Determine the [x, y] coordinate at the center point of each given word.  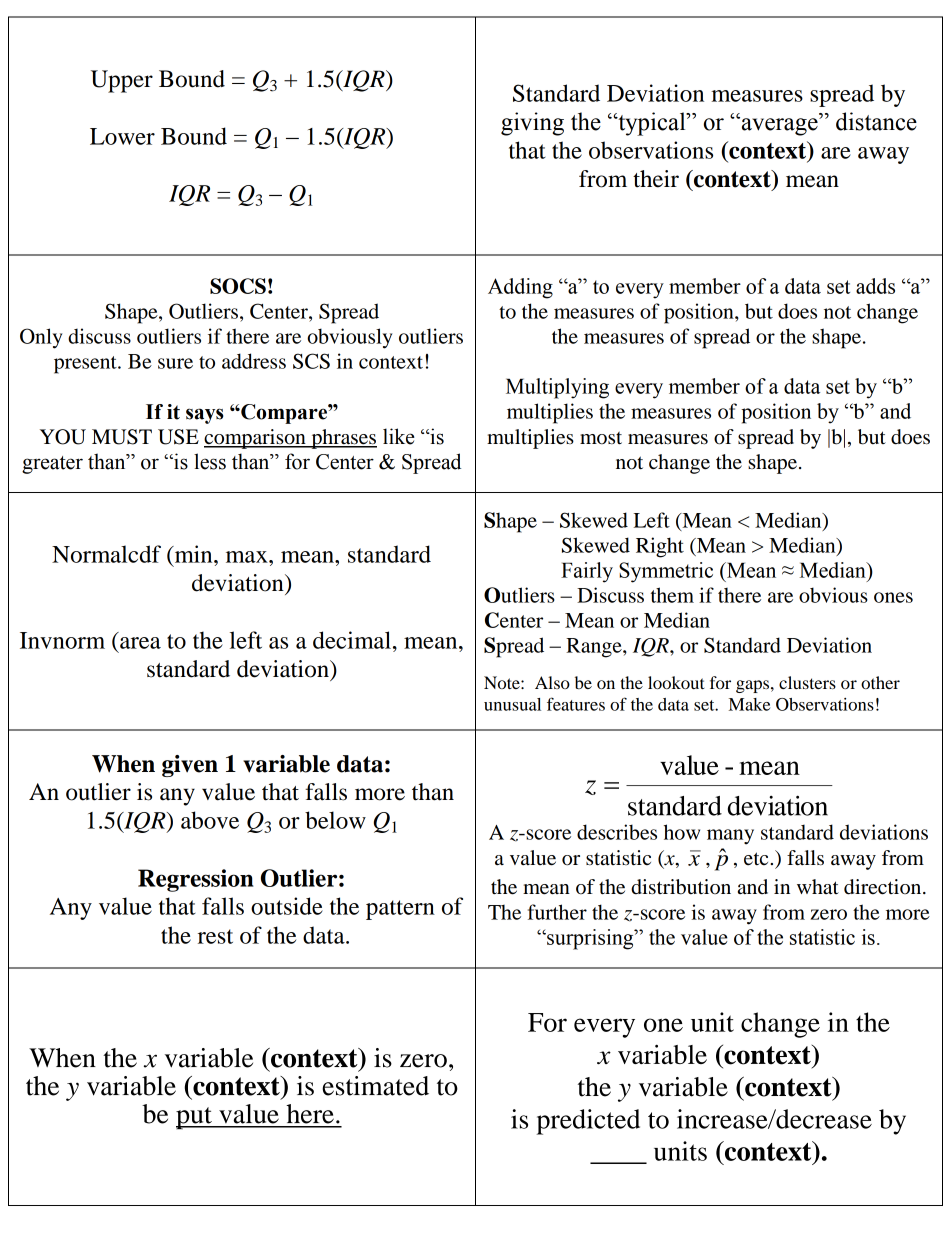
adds [875, 286]
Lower [122, 136]
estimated [375, 1086]
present [86, 365]
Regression [196, 880]
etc [757, 859]
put [195, 1118]
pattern [400, 910]
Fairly [587, 572]
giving [532, 124]
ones [893, 597]
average [779, 126]
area [140, 643]
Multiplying [557, 388]
